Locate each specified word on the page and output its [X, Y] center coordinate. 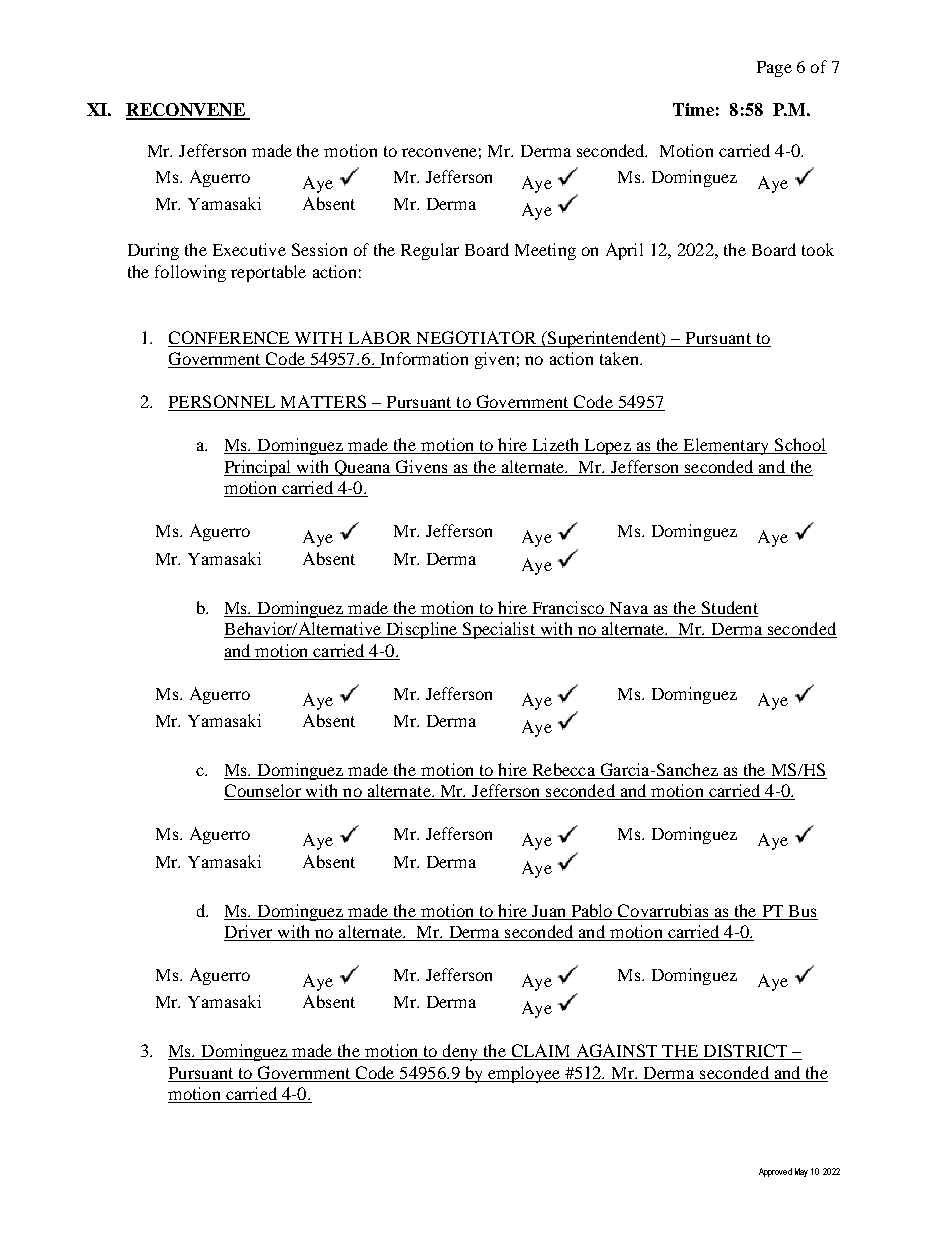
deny [460, 1052]
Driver [249, 933]
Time [693, 109]
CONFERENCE [230, 339]
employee [524, 1074]
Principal [258, 468]
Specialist [499, 630]
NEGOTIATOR [476, 339]
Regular [430, 251]
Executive [249, 249]
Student [730, 607]
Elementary [726, 446]
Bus [802, 911]
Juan [548, 911]
